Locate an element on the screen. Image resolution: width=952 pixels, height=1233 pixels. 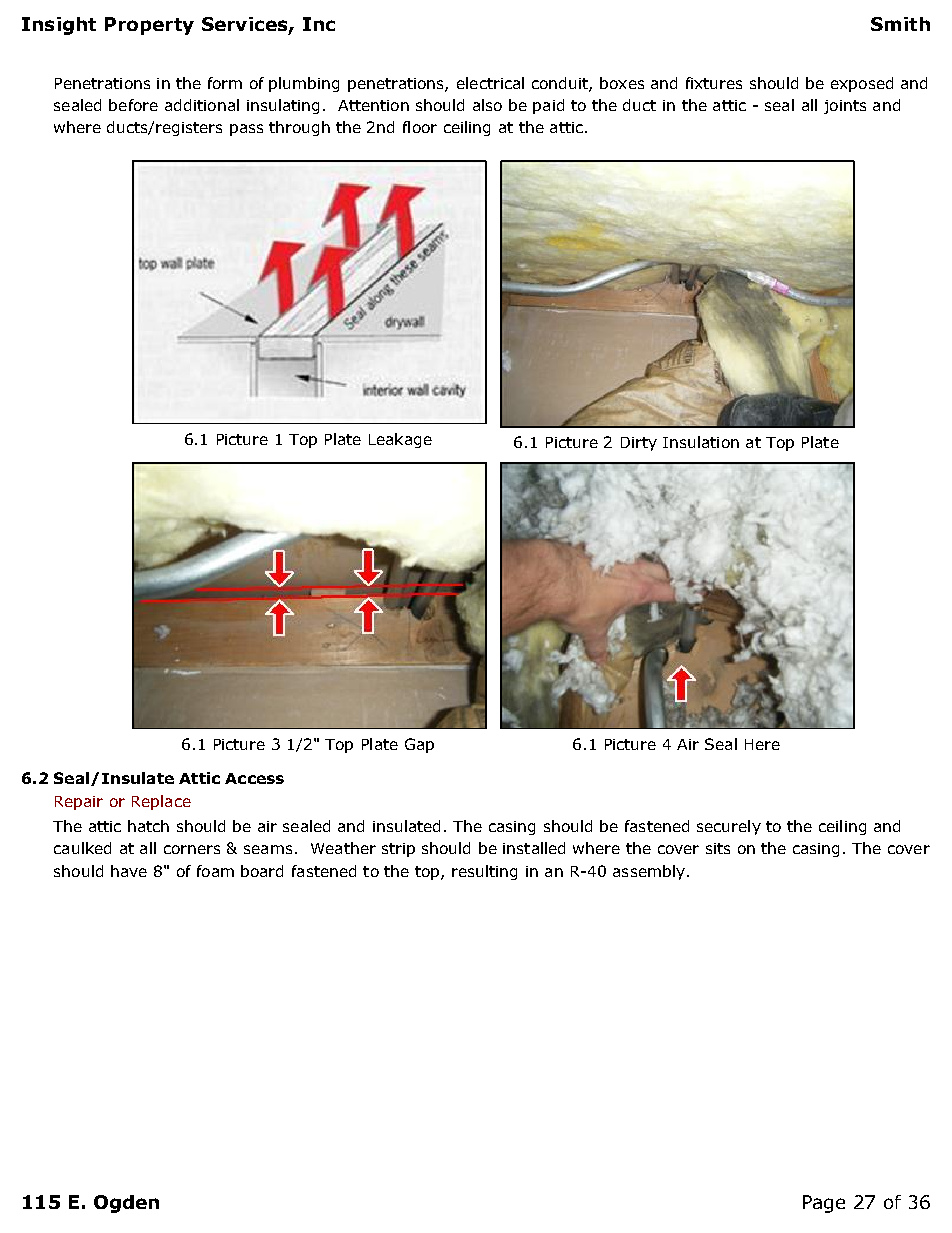
sits is located at coordinates (718, 848).
